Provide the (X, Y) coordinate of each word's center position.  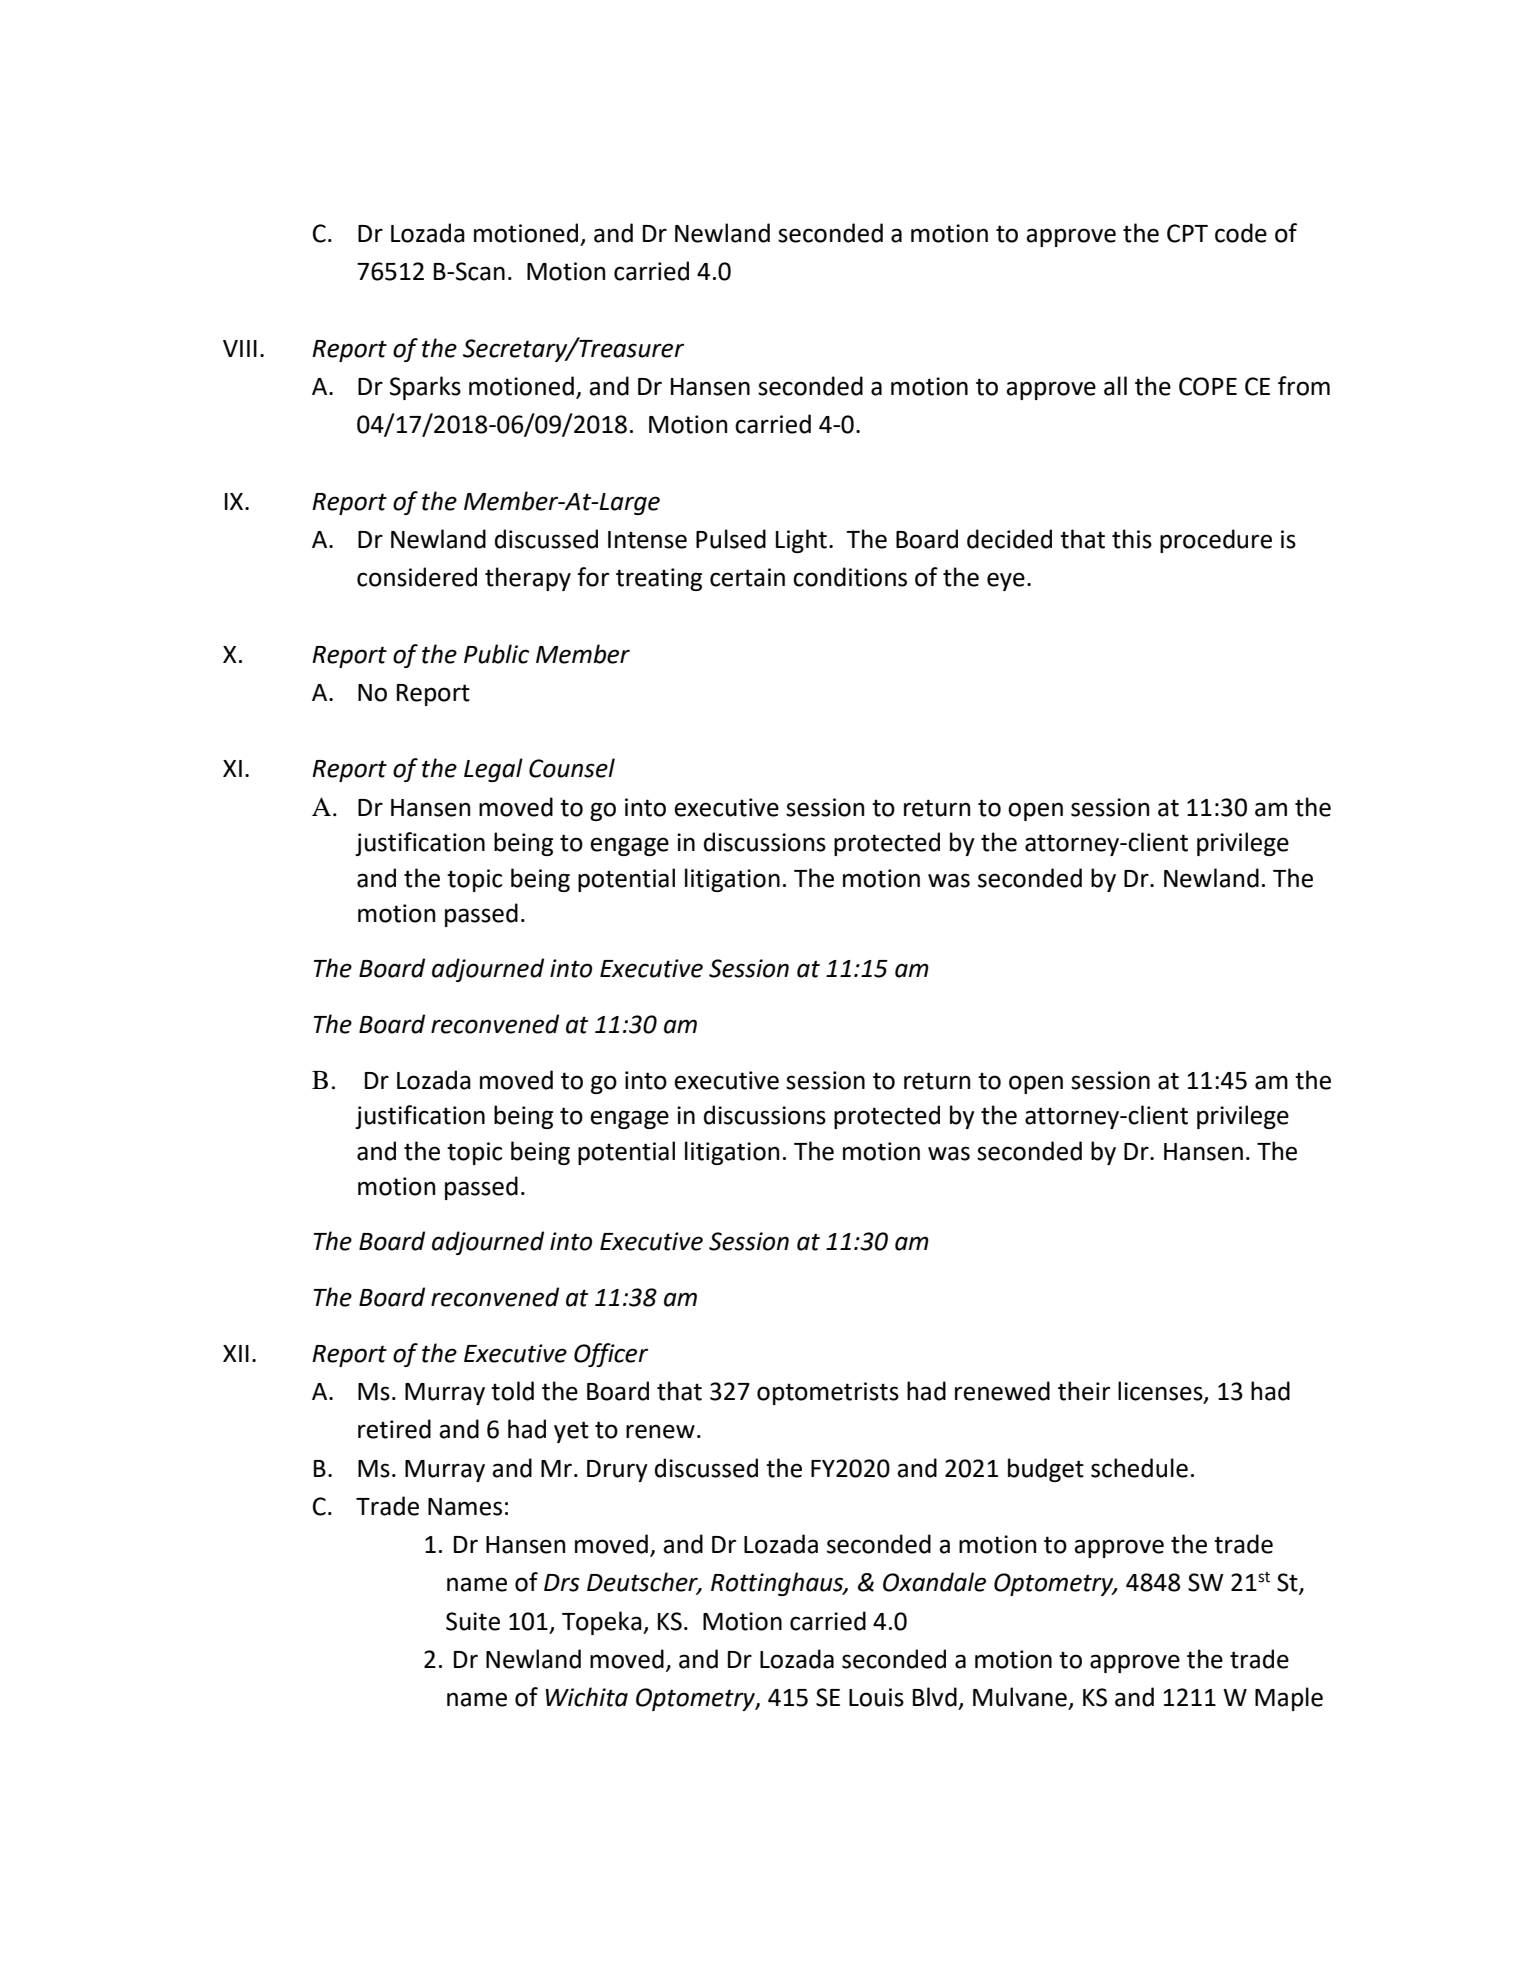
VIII (240, 348)
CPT (1187, 233)
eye (1006, 581)
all (1115, 386)
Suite (473, 1621)
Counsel (572, 768)
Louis (876, 1697)
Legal (493, 770)
